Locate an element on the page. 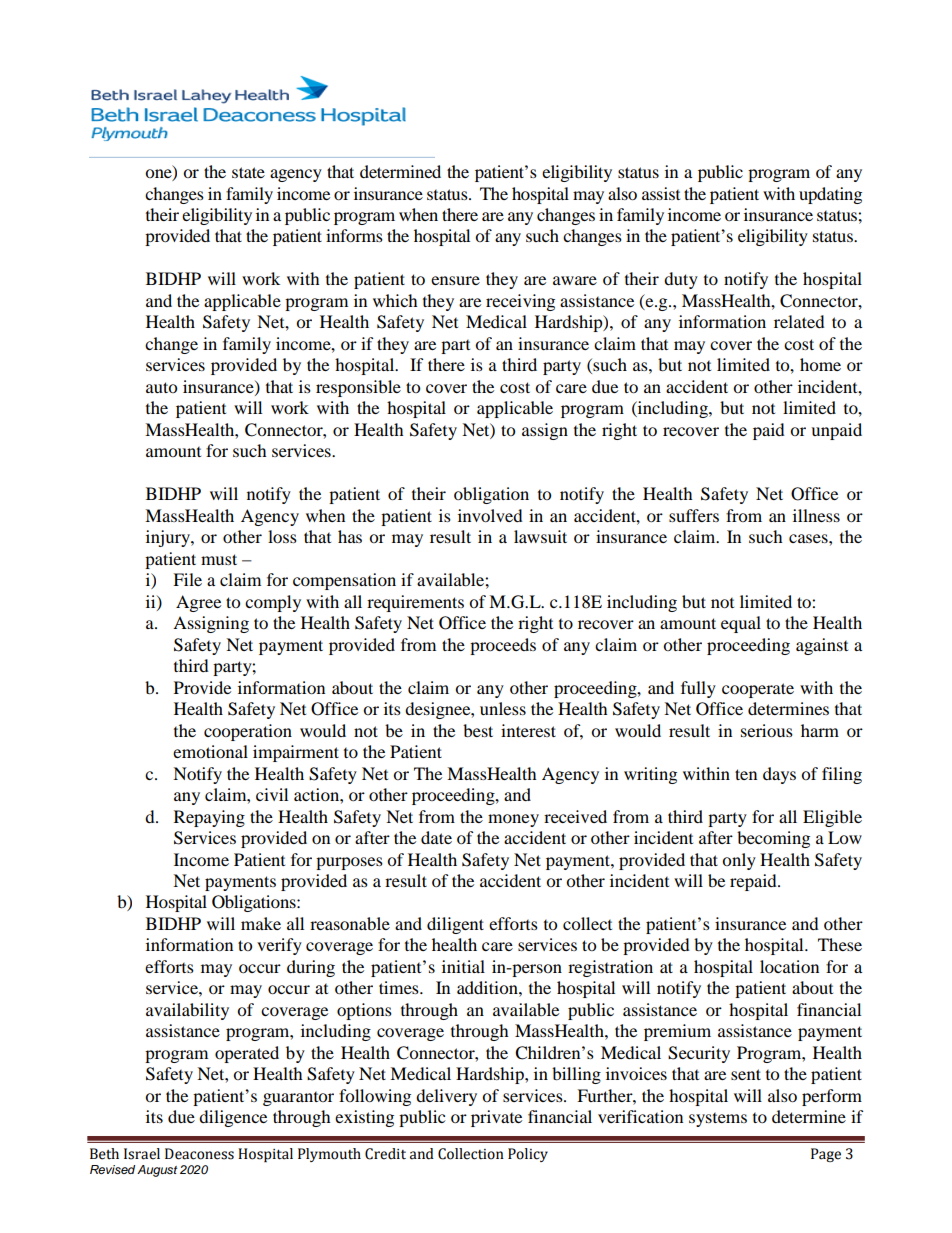 Image resolution: width=952 pixels, height=1233 pixels. best is located at coordinates (478, 730).
